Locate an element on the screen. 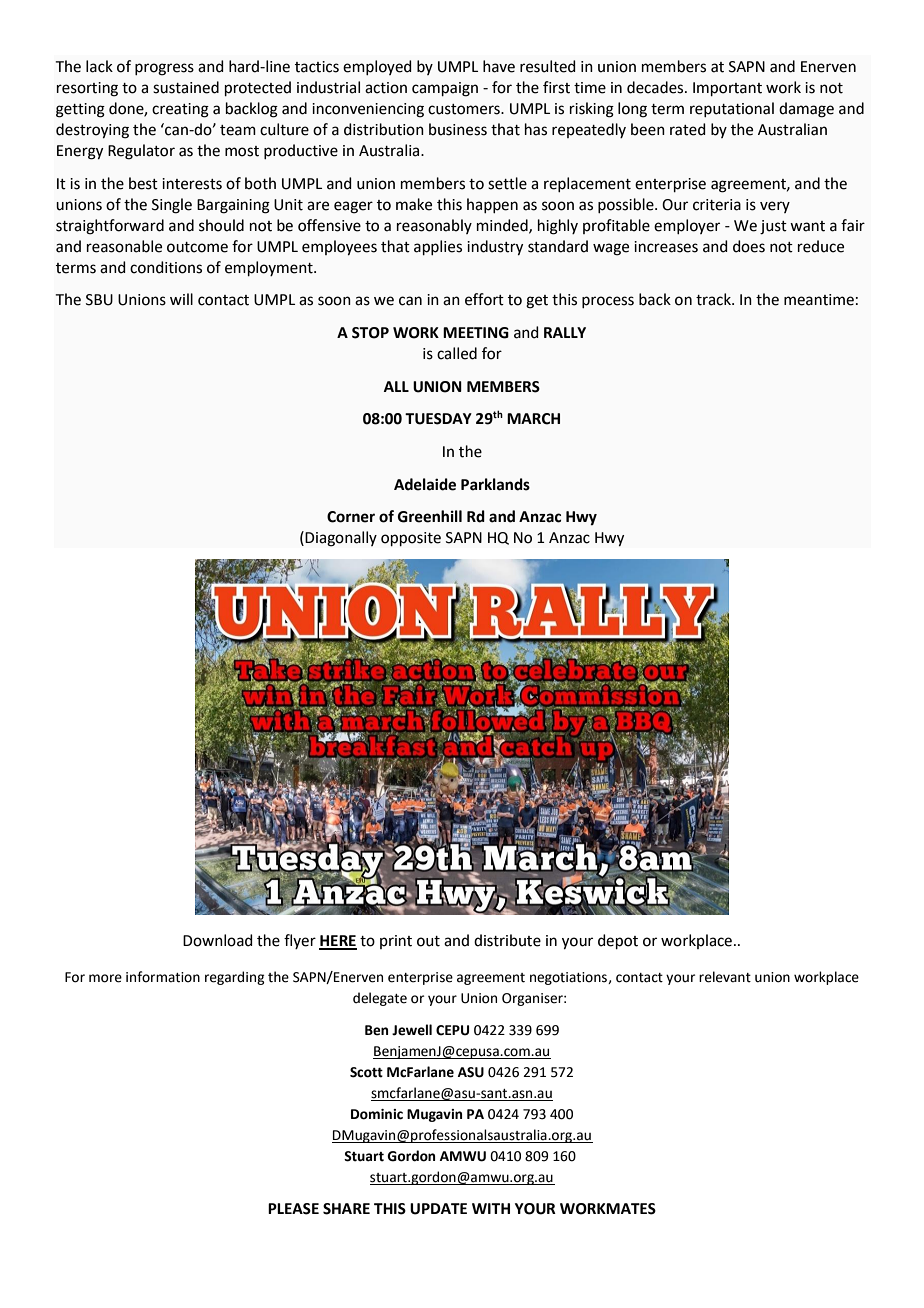  opposite is located at coordinates (411, 539).
